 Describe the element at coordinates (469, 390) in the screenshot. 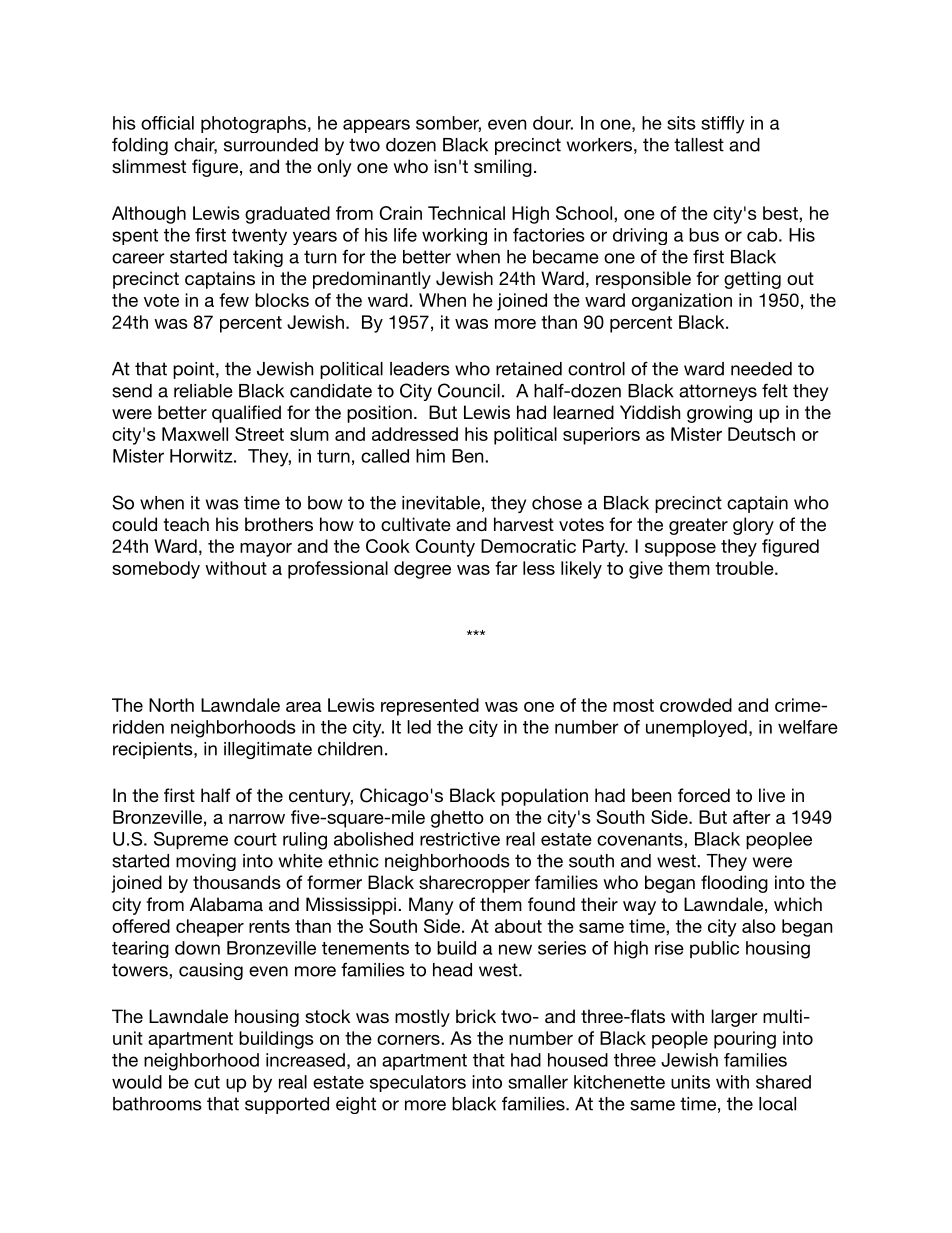

I see `Council` at that location.
